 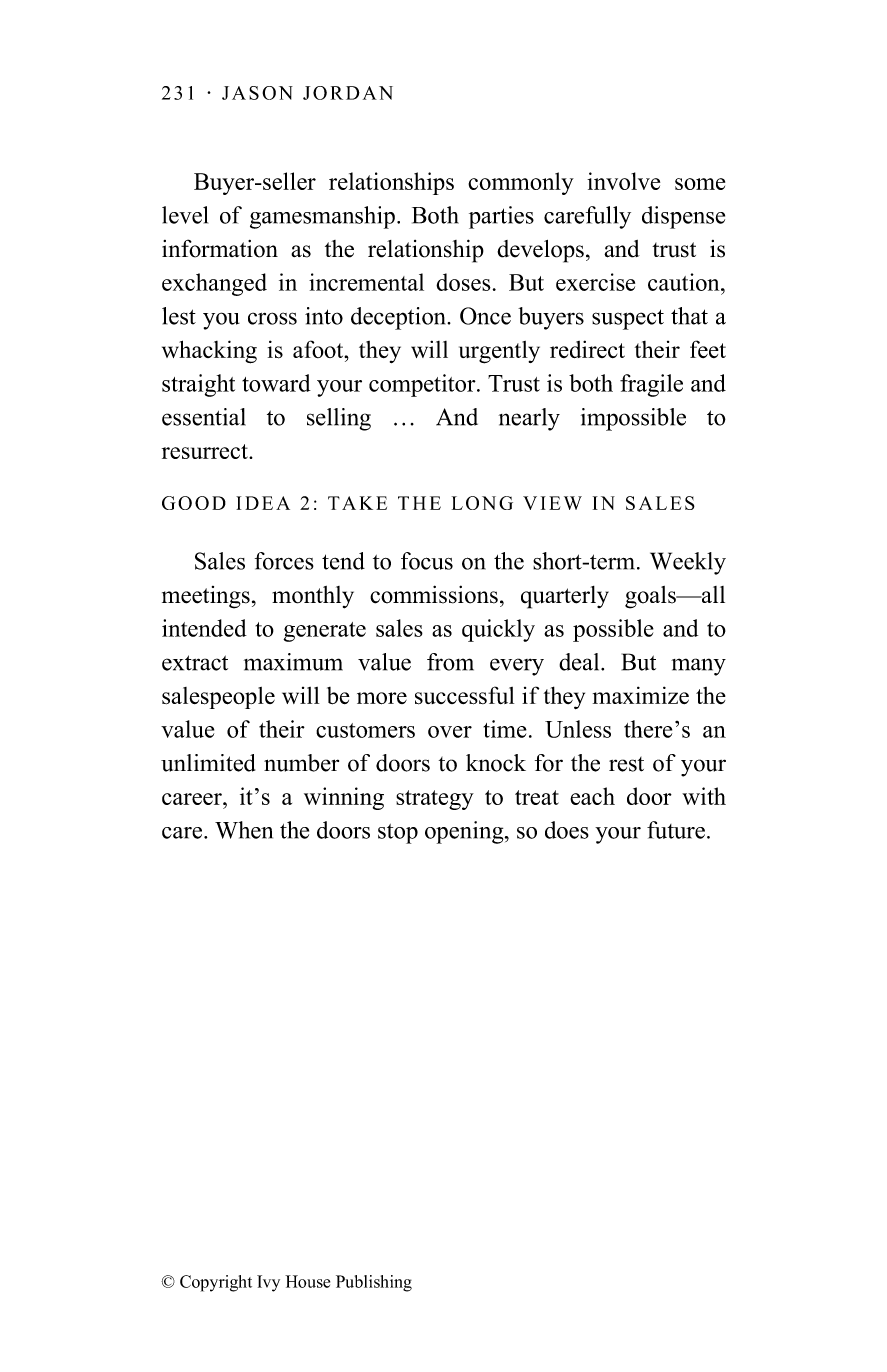 What do you see at coordinates (464, 695) in the screenshot?
I see `successful` at bounding box center [464, 695].
